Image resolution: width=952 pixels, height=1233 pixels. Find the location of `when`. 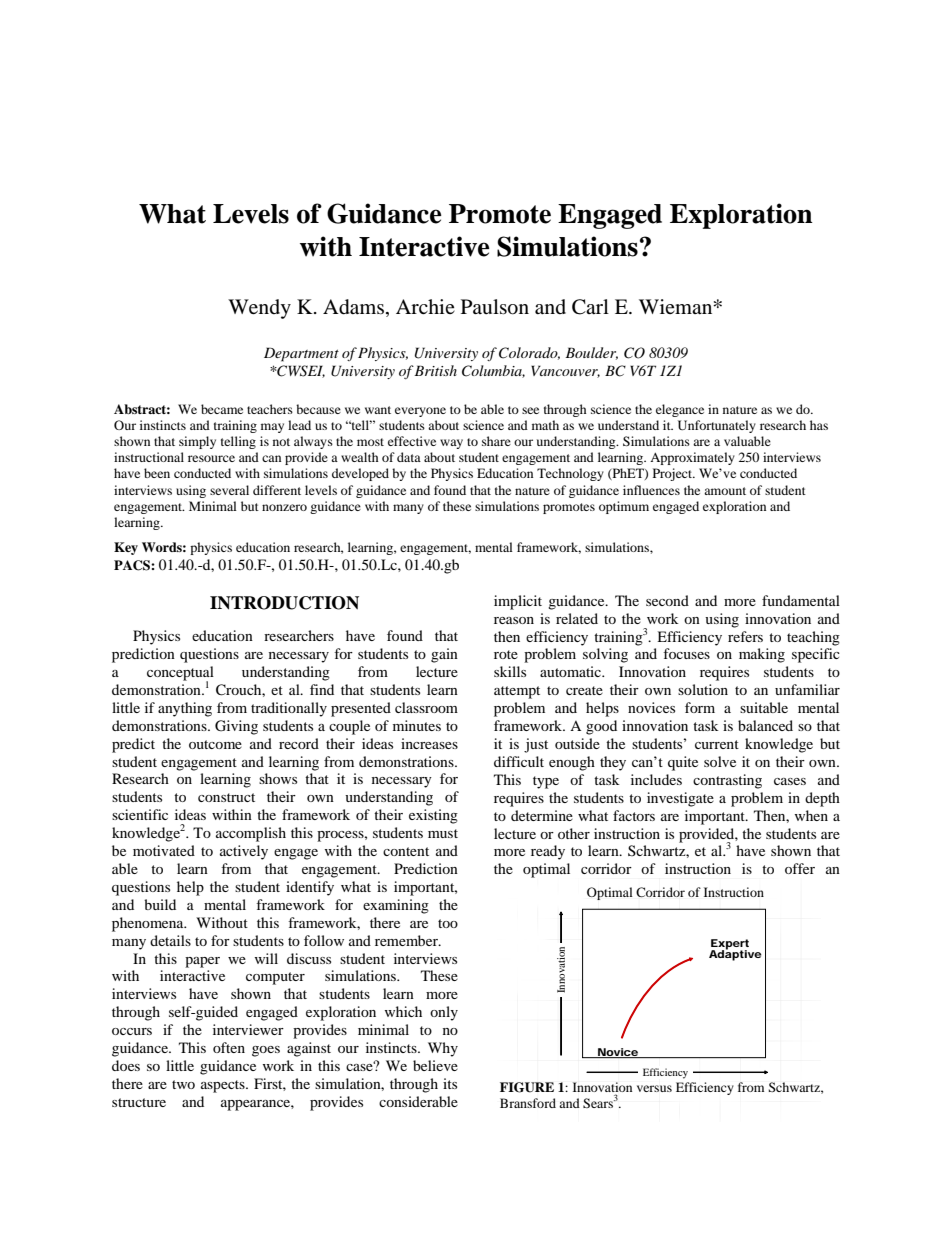

when is located at coordinates (811, 815).
